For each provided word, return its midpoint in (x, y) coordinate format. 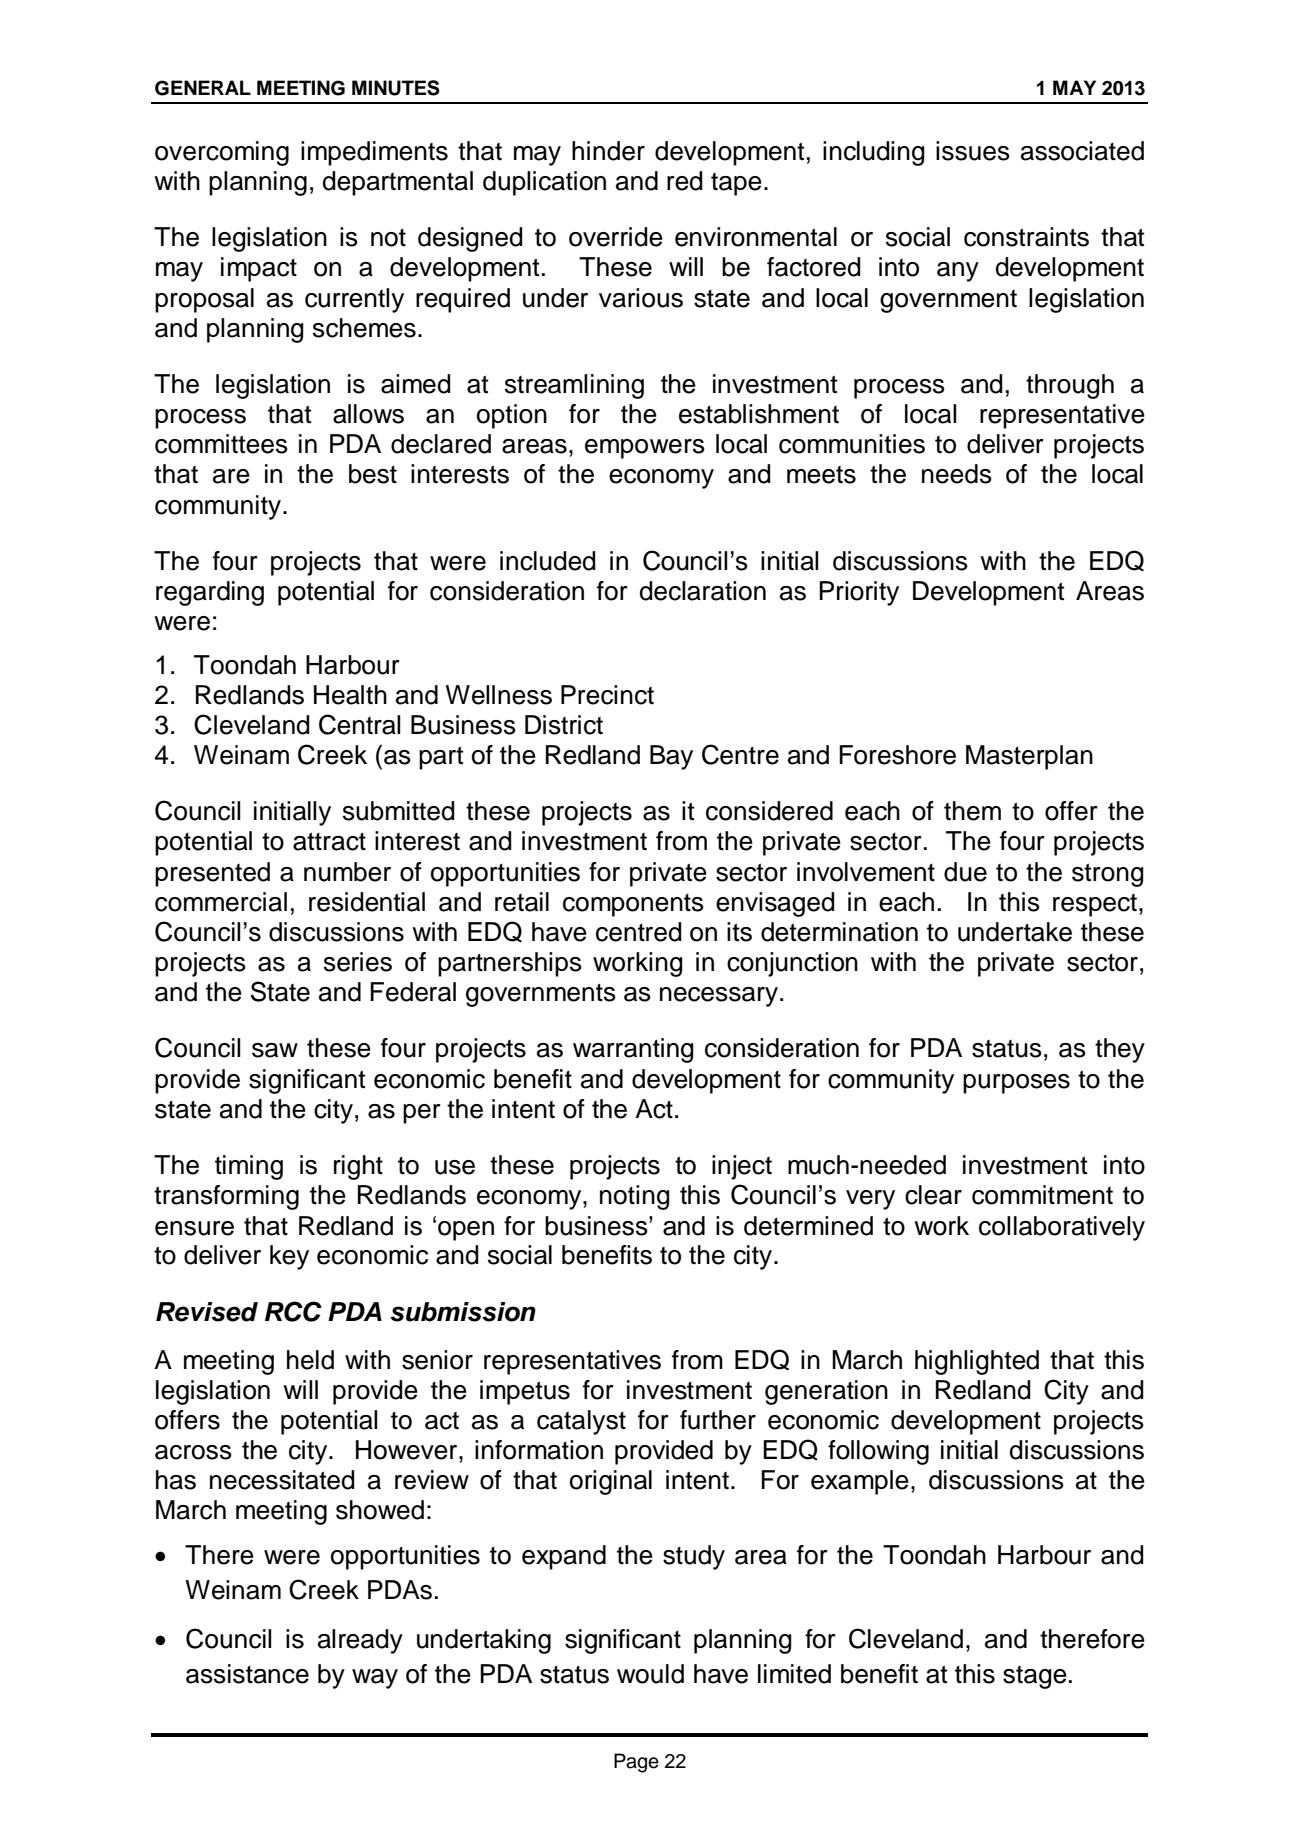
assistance (247, 1674)
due (965, 872)
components (633, 905)
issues (973, 151)
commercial (221, 902)
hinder (608, 151)
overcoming (222, 153)
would (650, 1674)
